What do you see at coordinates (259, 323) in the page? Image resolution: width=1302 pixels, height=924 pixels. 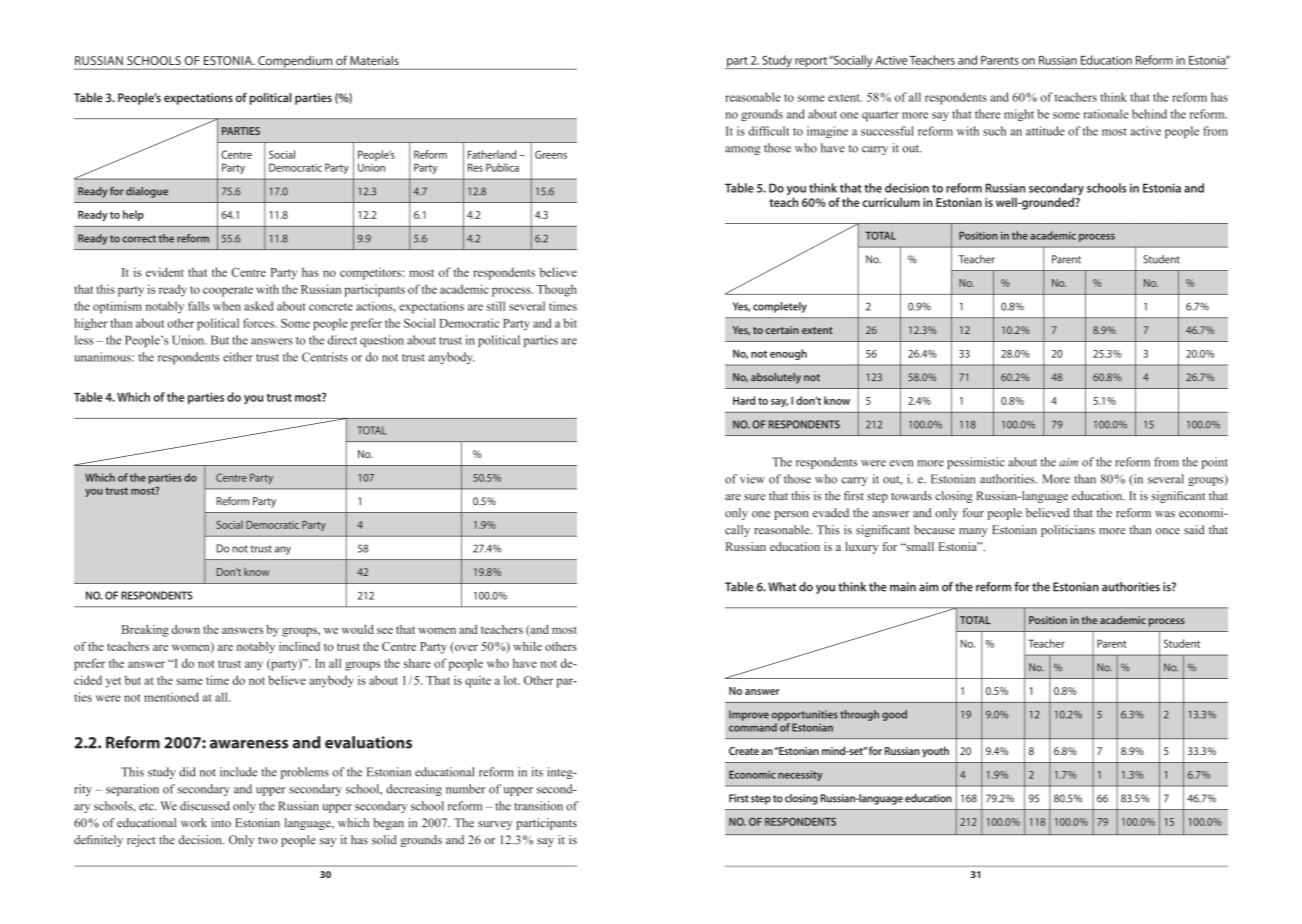 I see `forces` at bounding box center [259, 323].
